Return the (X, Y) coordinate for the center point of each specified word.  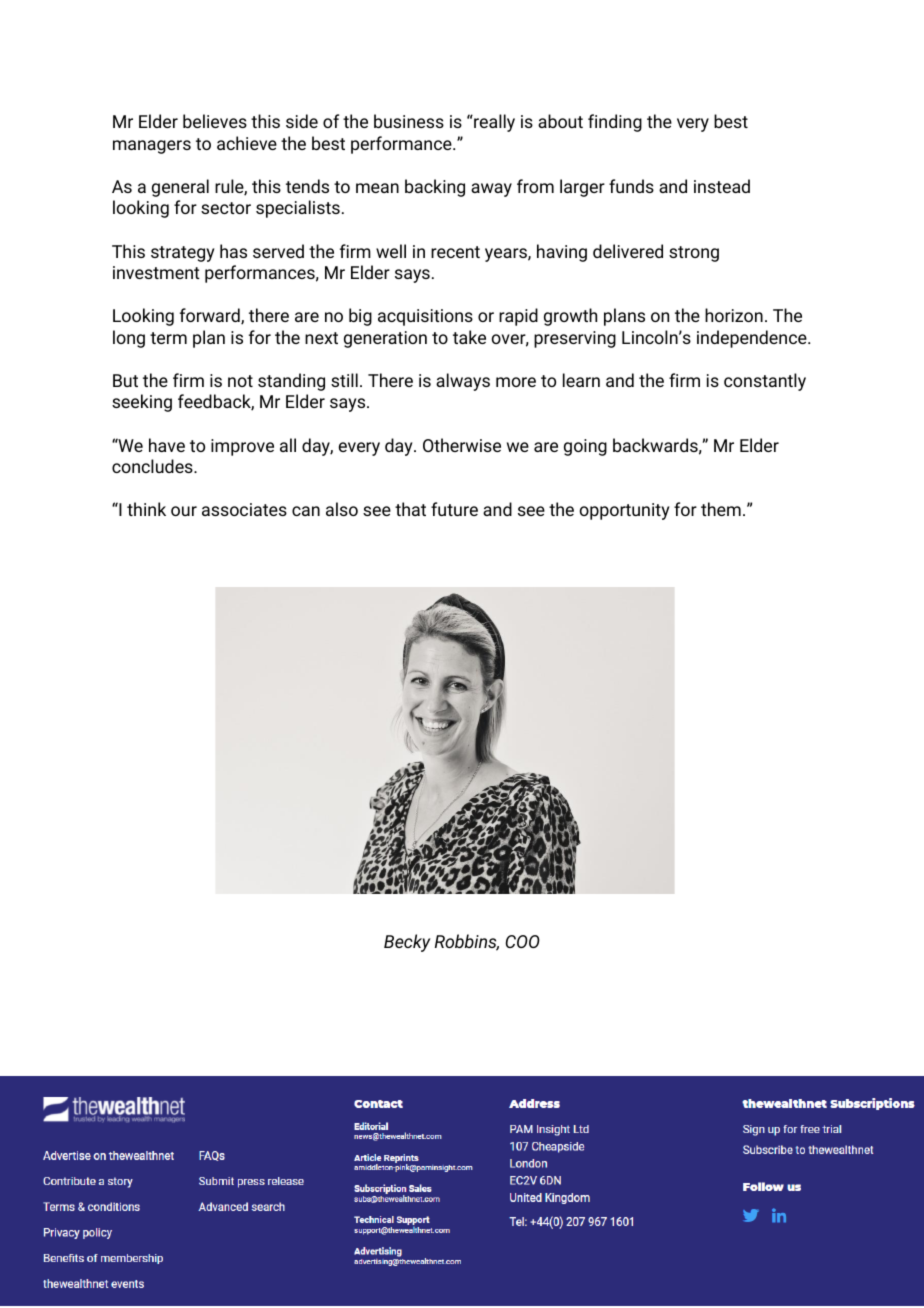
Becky (407, 943)
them (721, 509)
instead (722, 186)
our (184, 511)
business (409, 121)
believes (215, 121)
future (454, 509)
